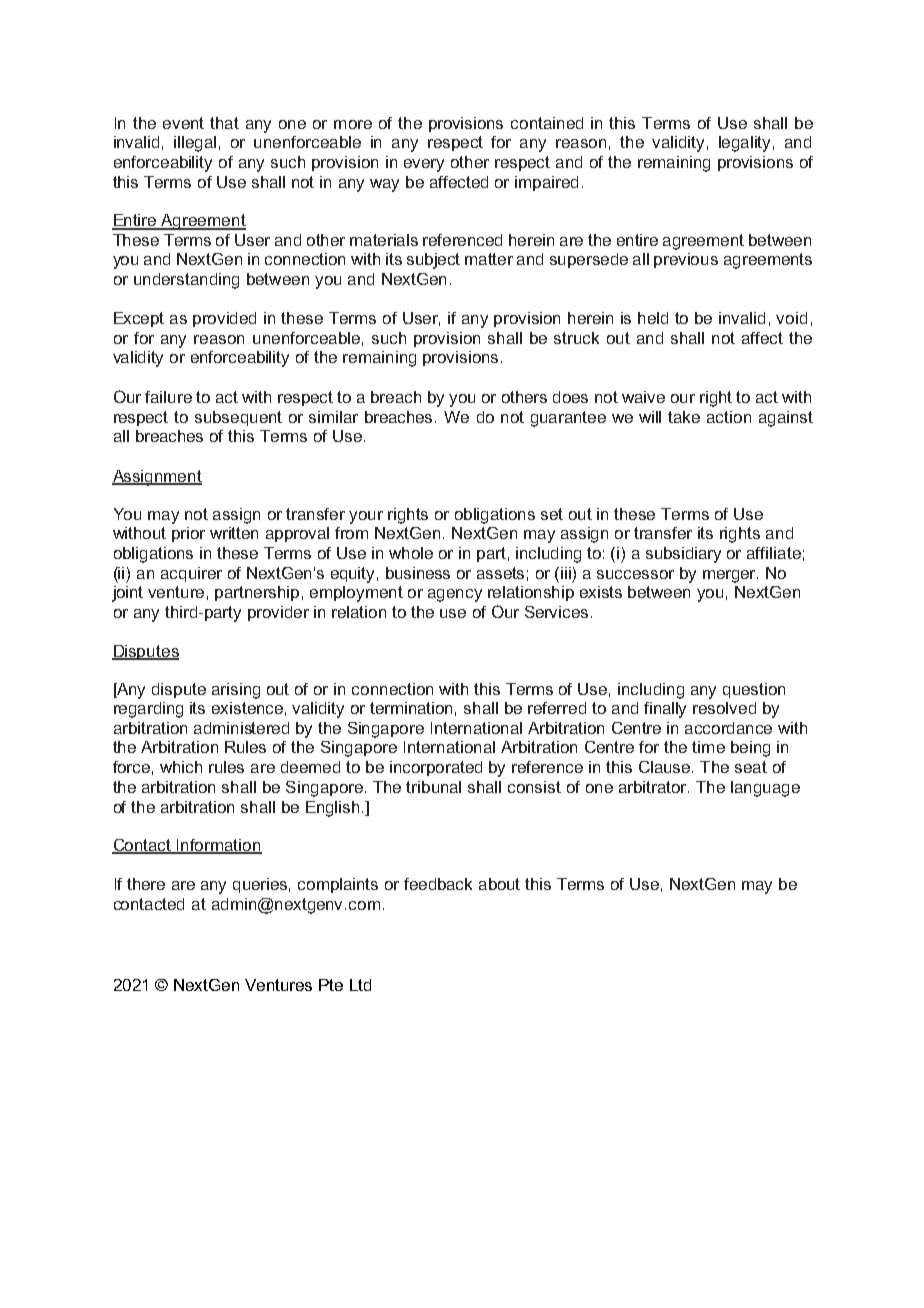  What do you see at coordinates (729, 417) in the screenshot?
I see `action` at bounding box center [729, 417].
